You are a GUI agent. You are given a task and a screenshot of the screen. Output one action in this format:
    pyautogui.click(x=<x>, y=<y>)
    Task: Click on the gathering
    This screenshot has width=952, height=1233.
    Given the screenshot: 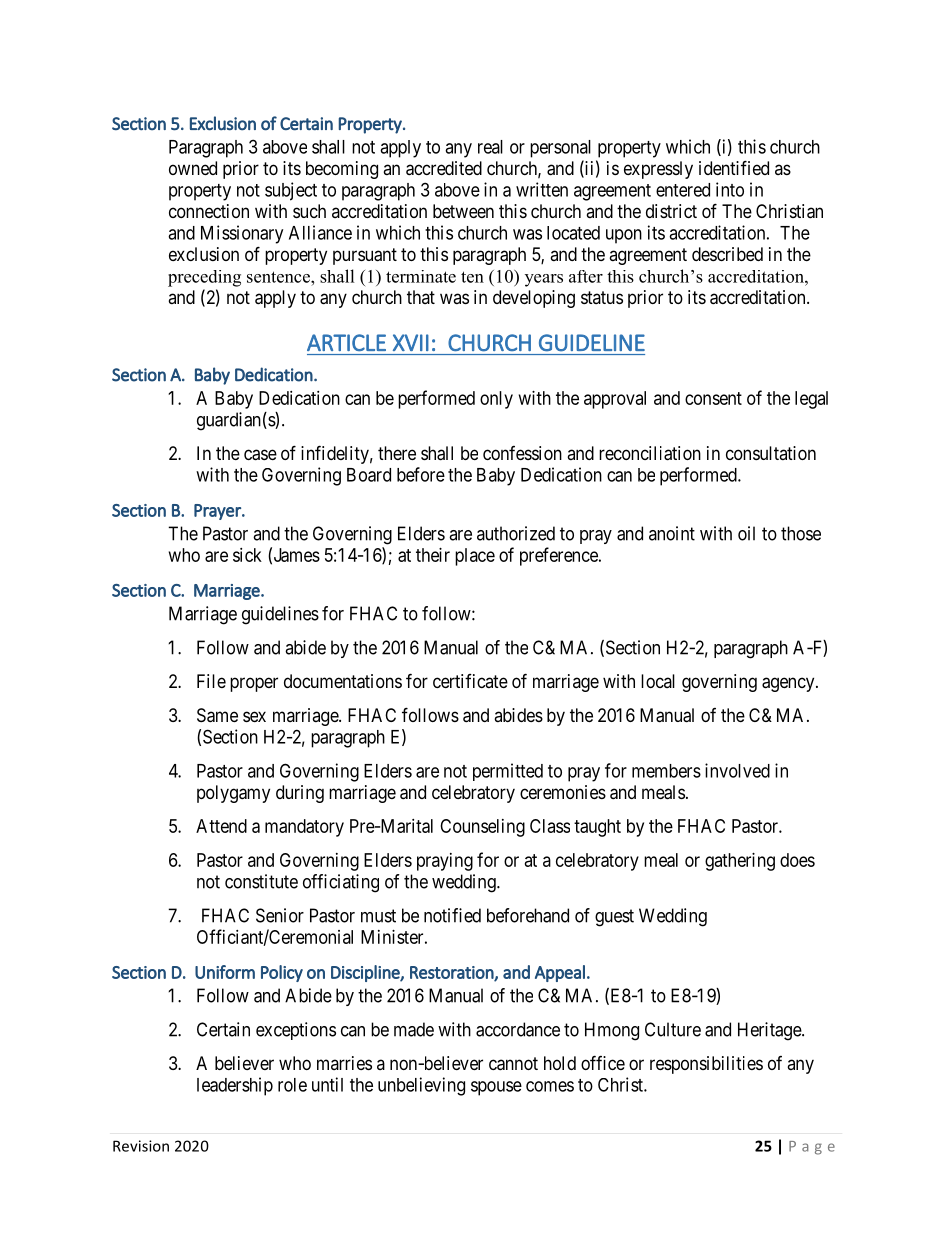 What is the action you would take?
    pyautogui.click(x=740, y=862)
